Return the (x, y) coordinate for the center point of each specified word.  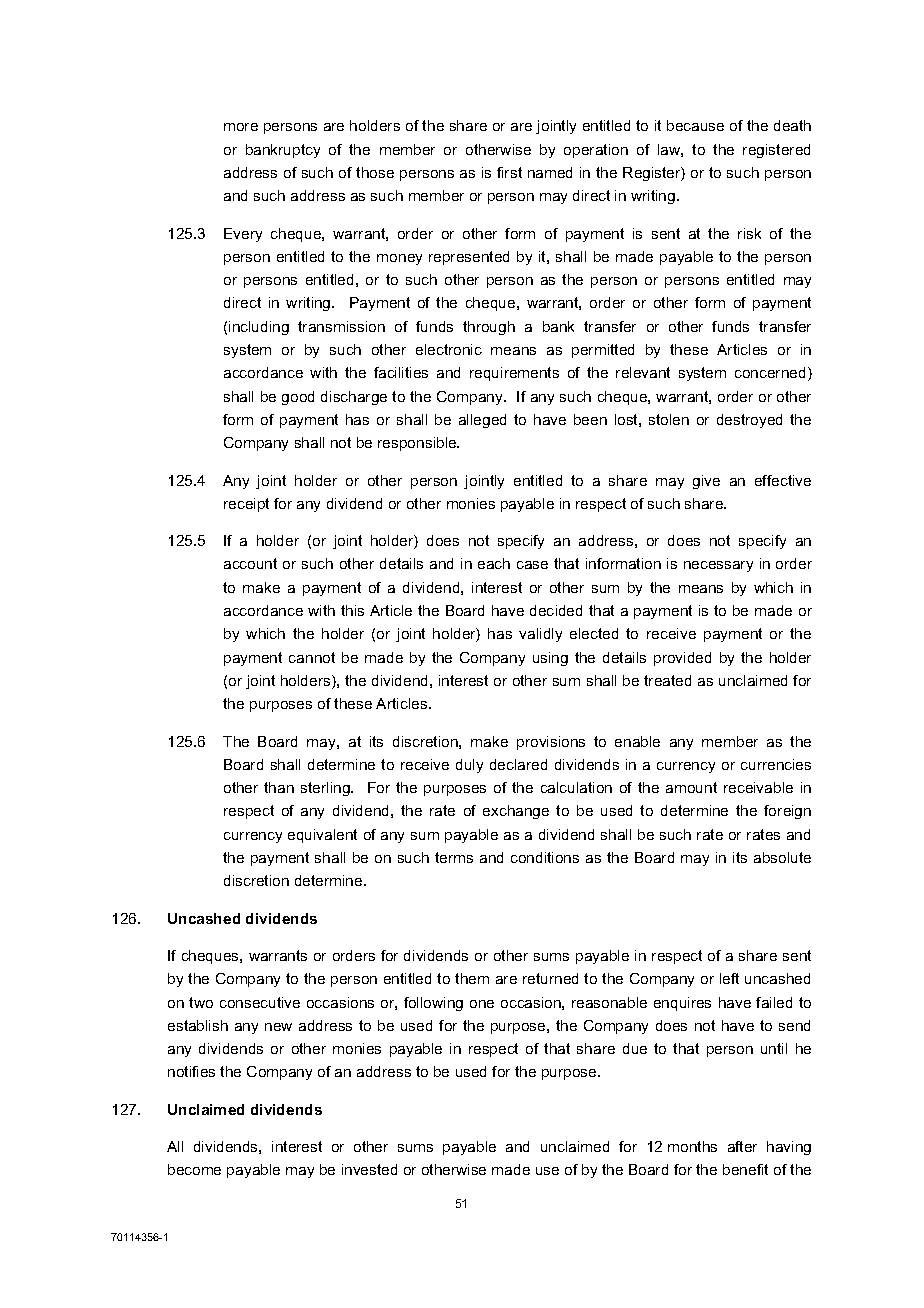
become (194, 1169)
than (279, 787)
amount (691, 787)
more (241, 127)
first (509, 172)
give (706, 482)
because (695, 125)
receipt (246, 505)
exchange (516, 812)
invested (369, 1169)
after (742, 1146)
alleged (482, 421)
